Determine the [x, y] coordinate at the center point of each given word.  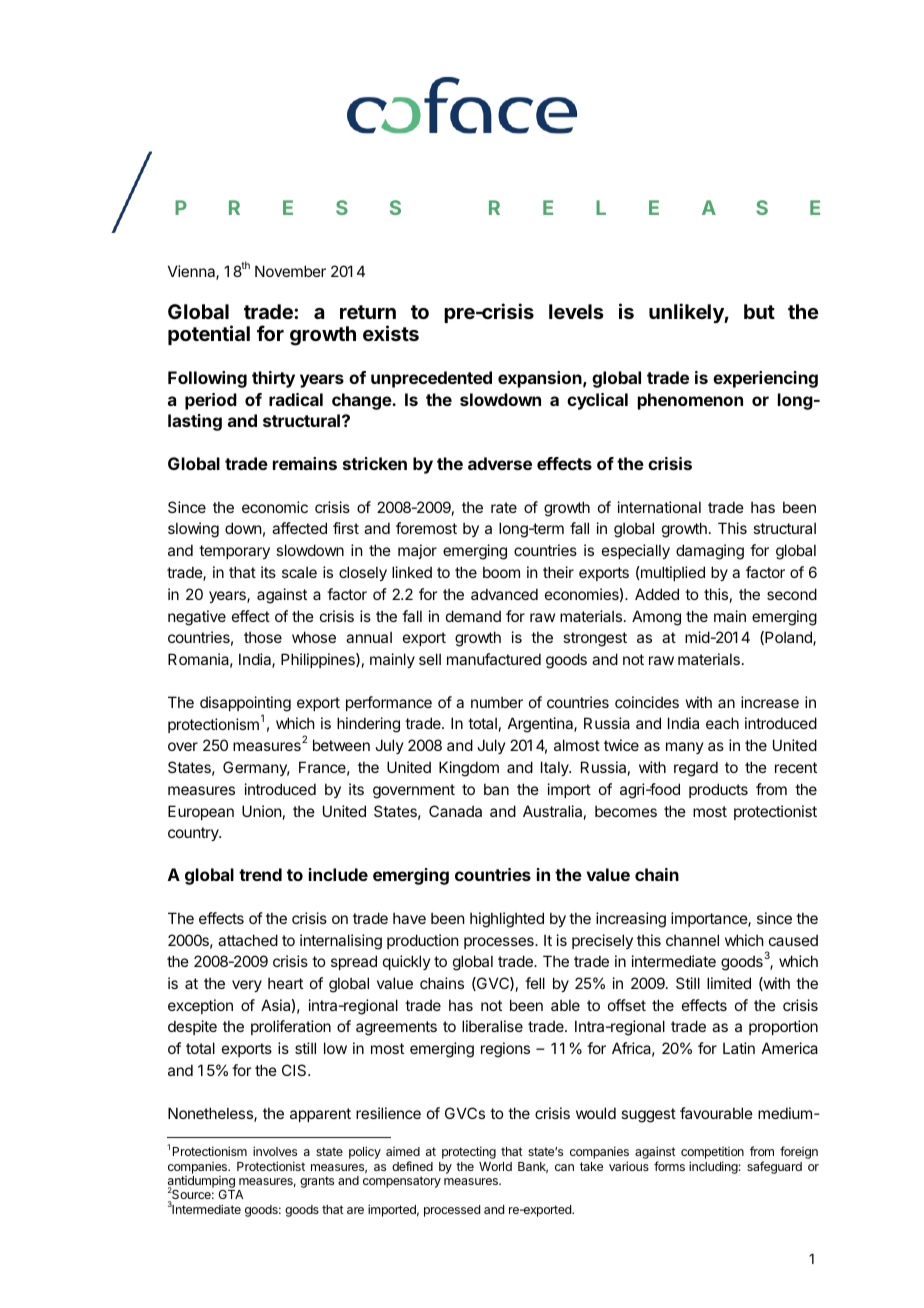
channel [692, 940]
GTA [230, 1194]
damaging [710, 552]
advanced [504, 594]
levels [576, 311]
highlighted [507, 920]
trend [260, 874]
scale [299, 572]
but [759, 311]
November [290, 271]
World [495, 1166]
